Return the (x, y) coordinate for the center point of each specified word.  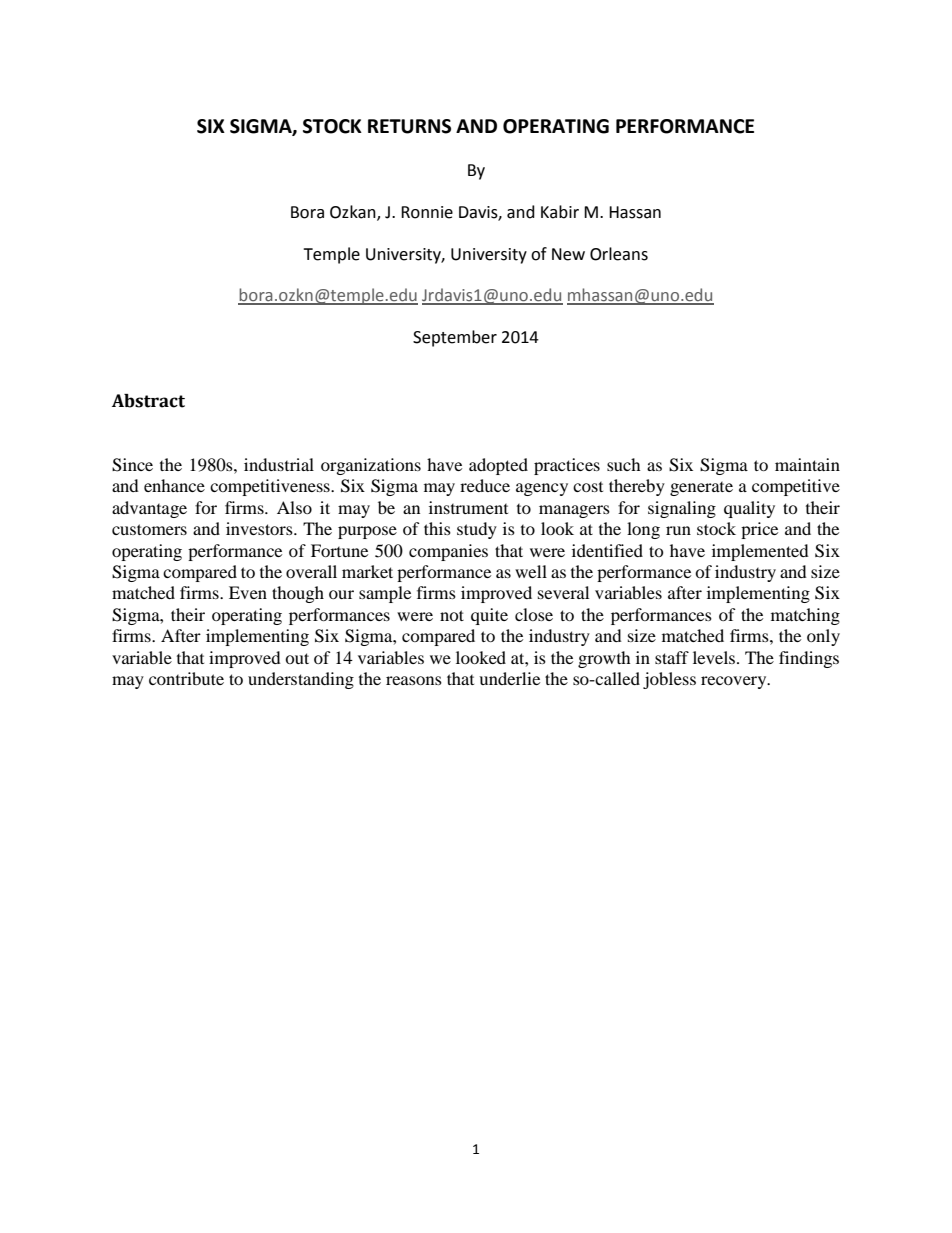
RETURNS (409, 126)
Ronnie (427, 212)
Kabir (560, 212)
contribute (186, 678)
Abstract (148, 401)
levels (715, 657)
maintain (807, 464)
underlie (509, 678)
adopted (498, 466)
